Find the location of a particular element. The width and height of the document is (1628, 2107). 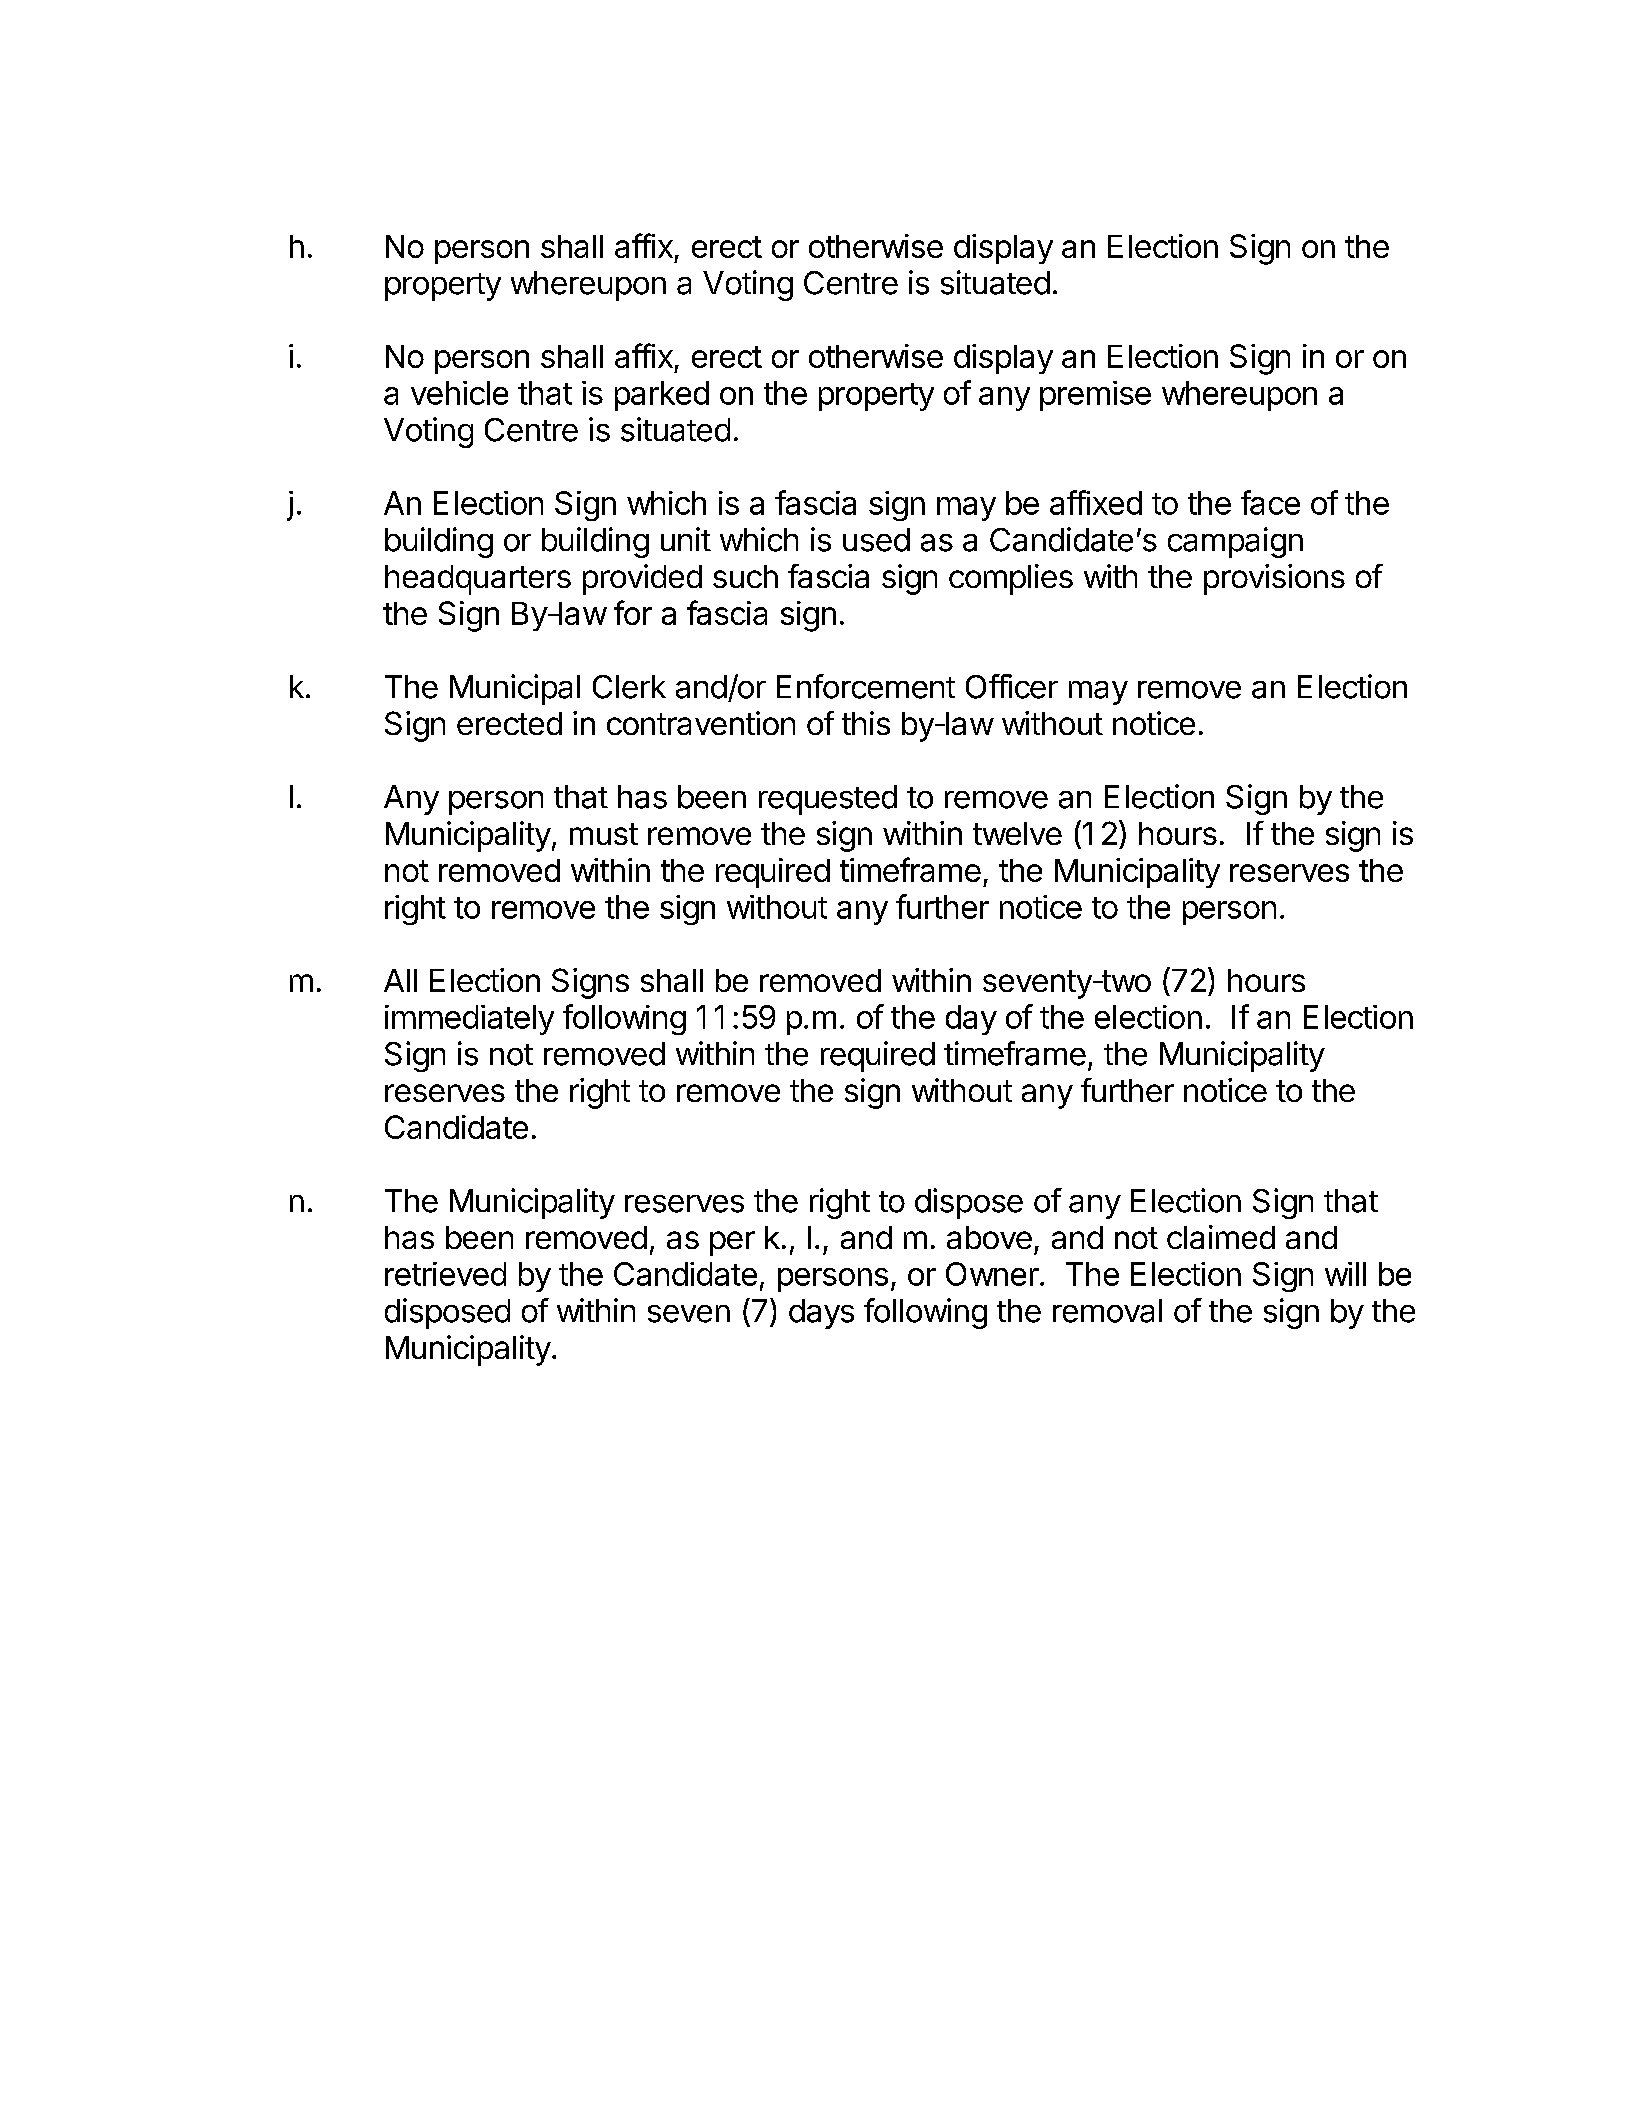

claimed is located at coordinates (1221, 1237).
